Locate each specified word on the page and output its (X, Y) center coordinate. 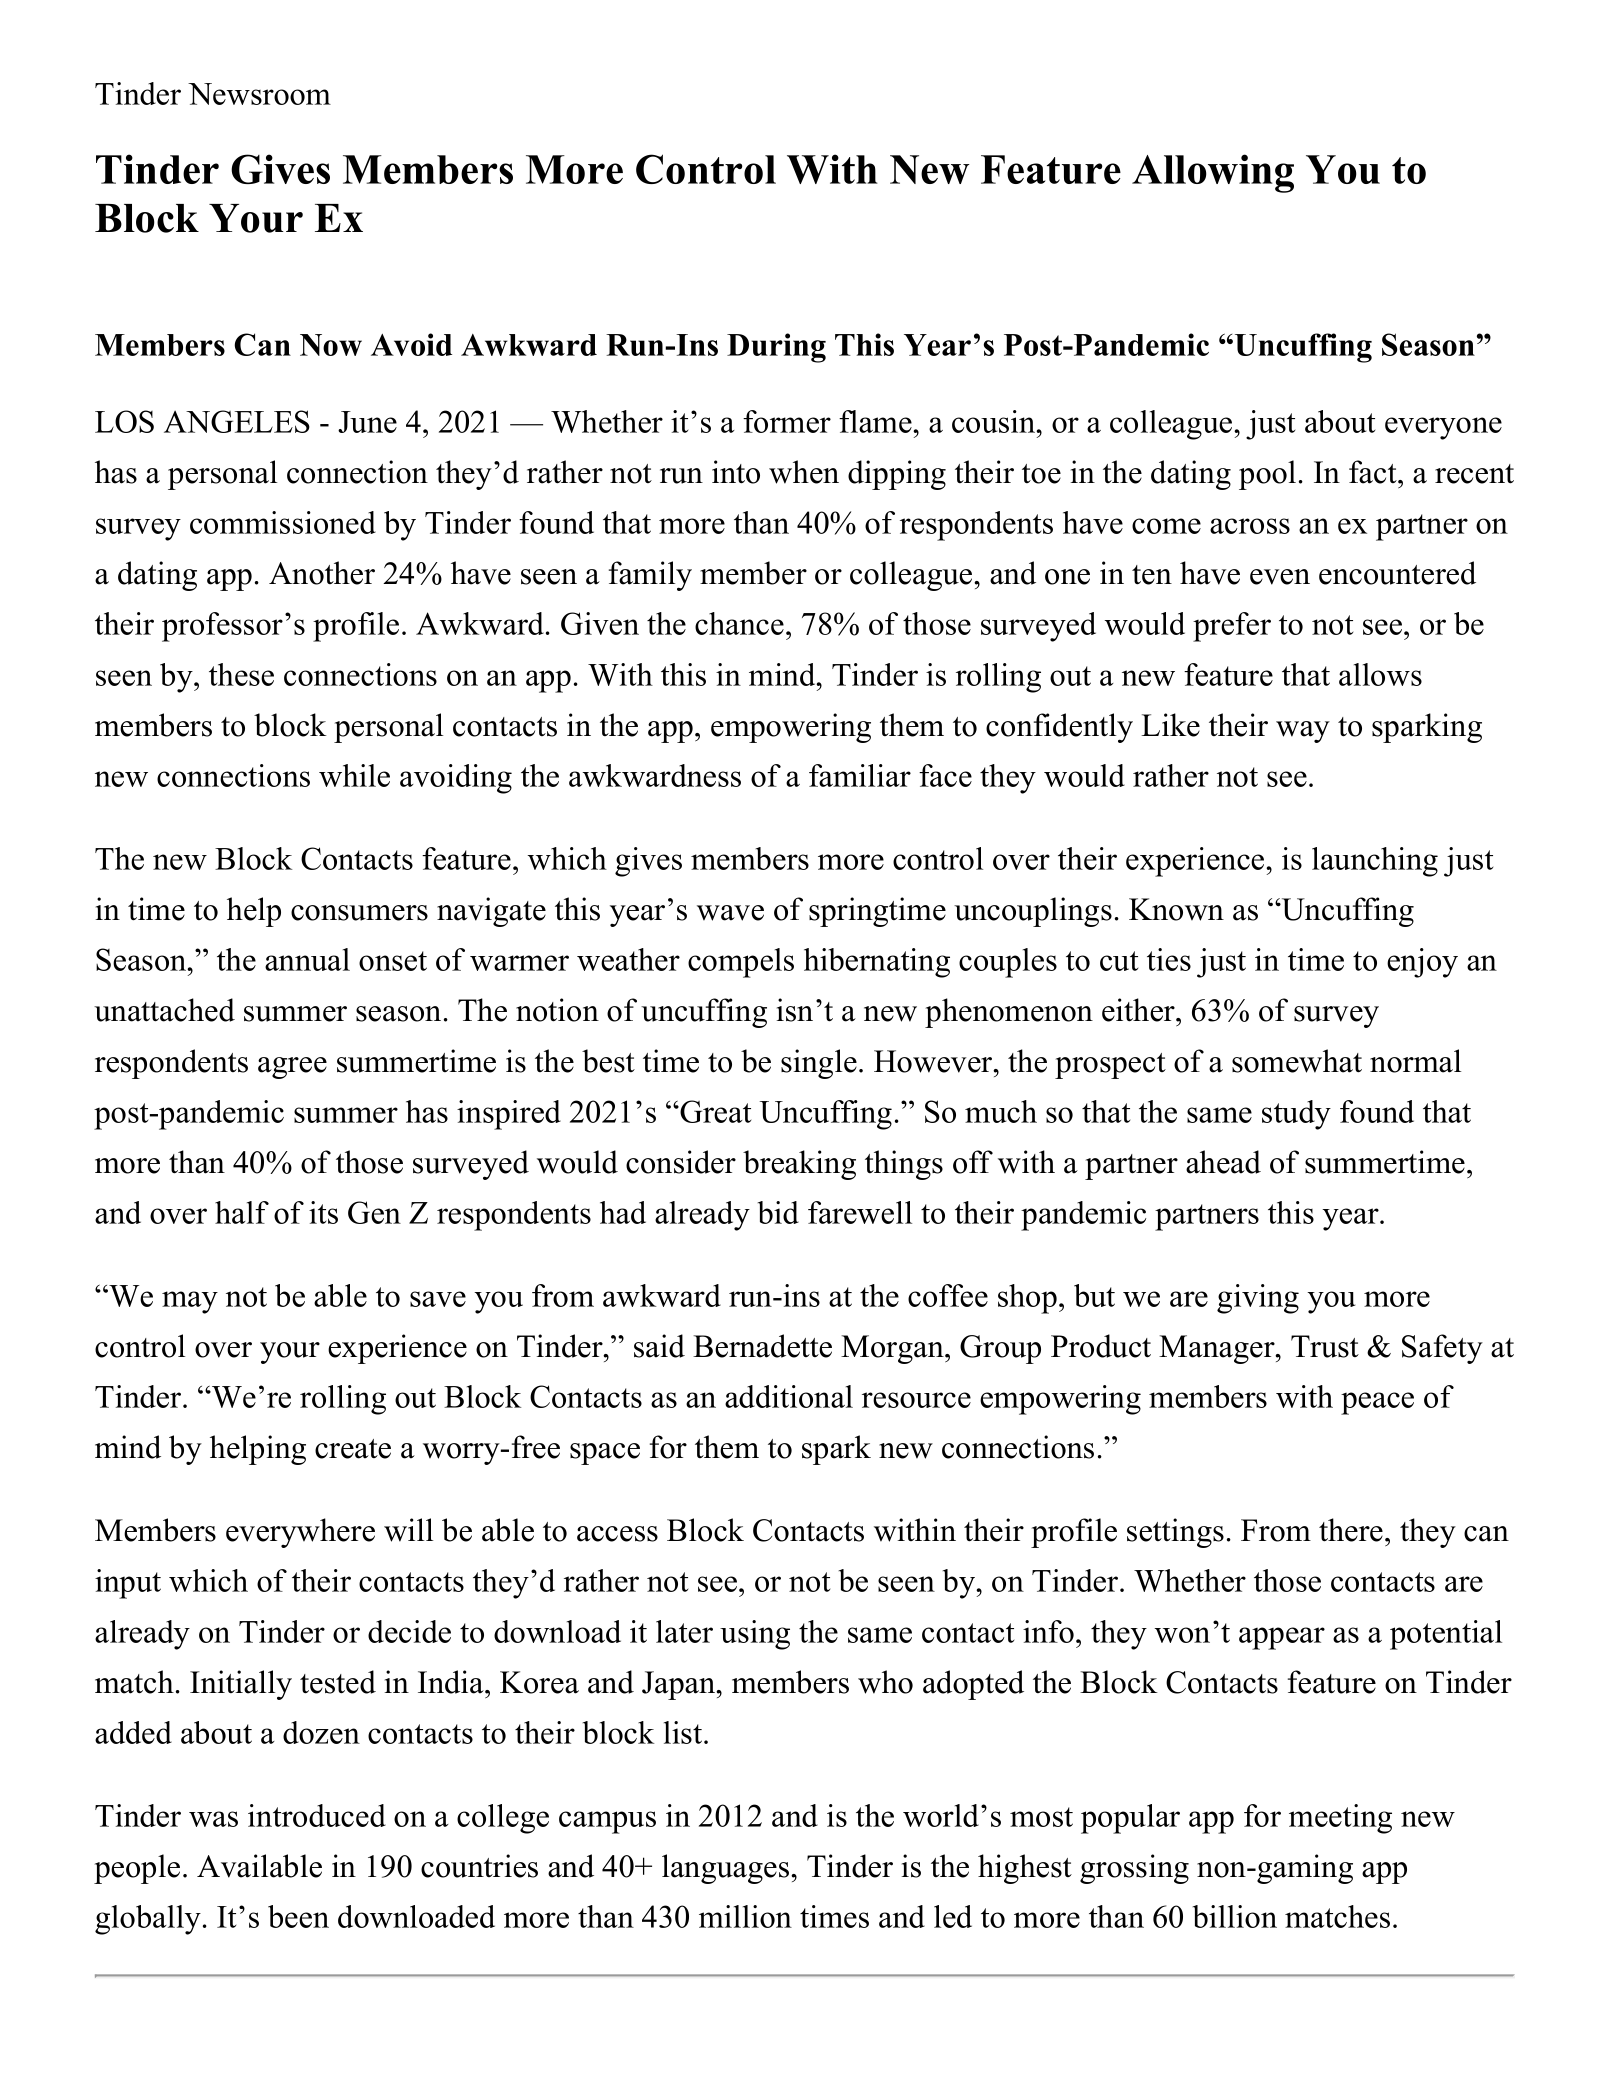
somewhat (1297, 1061)
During (776, 348)
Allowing (1213, 173)
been (298, 1916)
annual (307, 959)
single (819, 1064)
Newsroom (259, 94)
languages (727, 1869)
